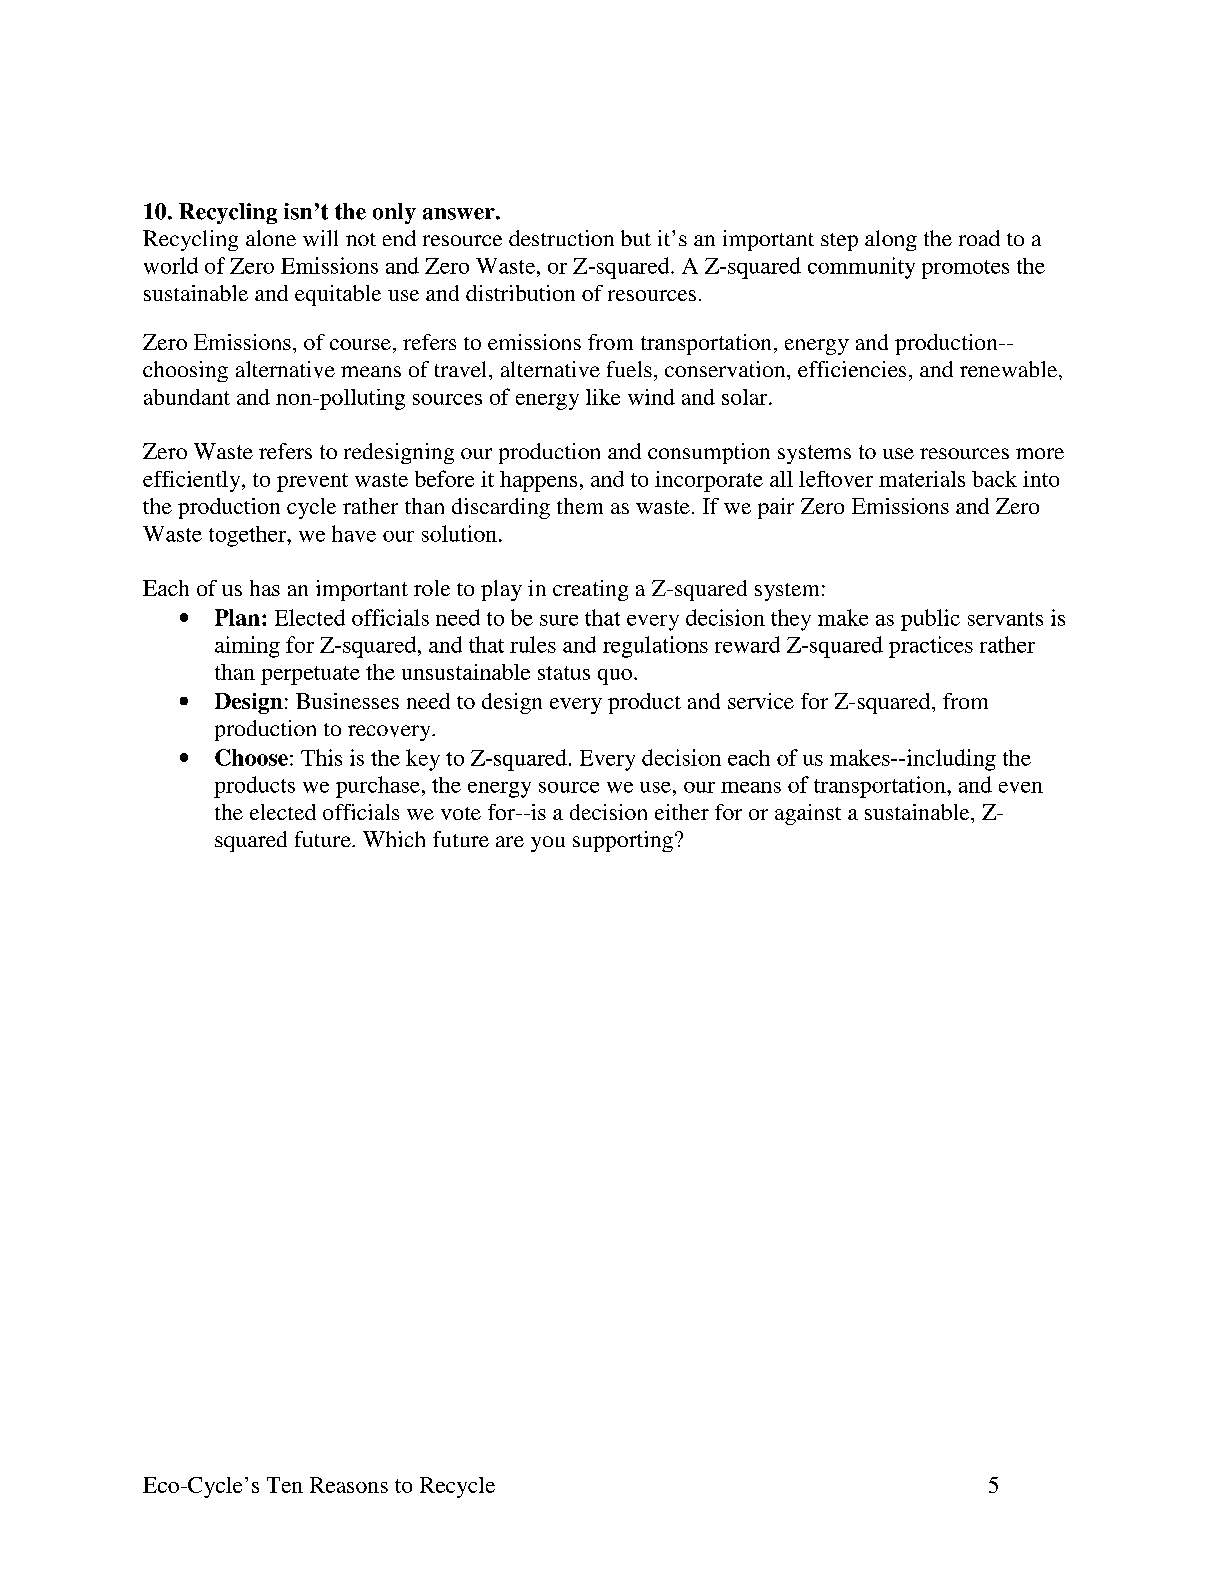 Image resolution: width=1214 pixels, height=1570 pixels. Describe the element at coordinates (682, 812) in the document. I see `either` at that location.
